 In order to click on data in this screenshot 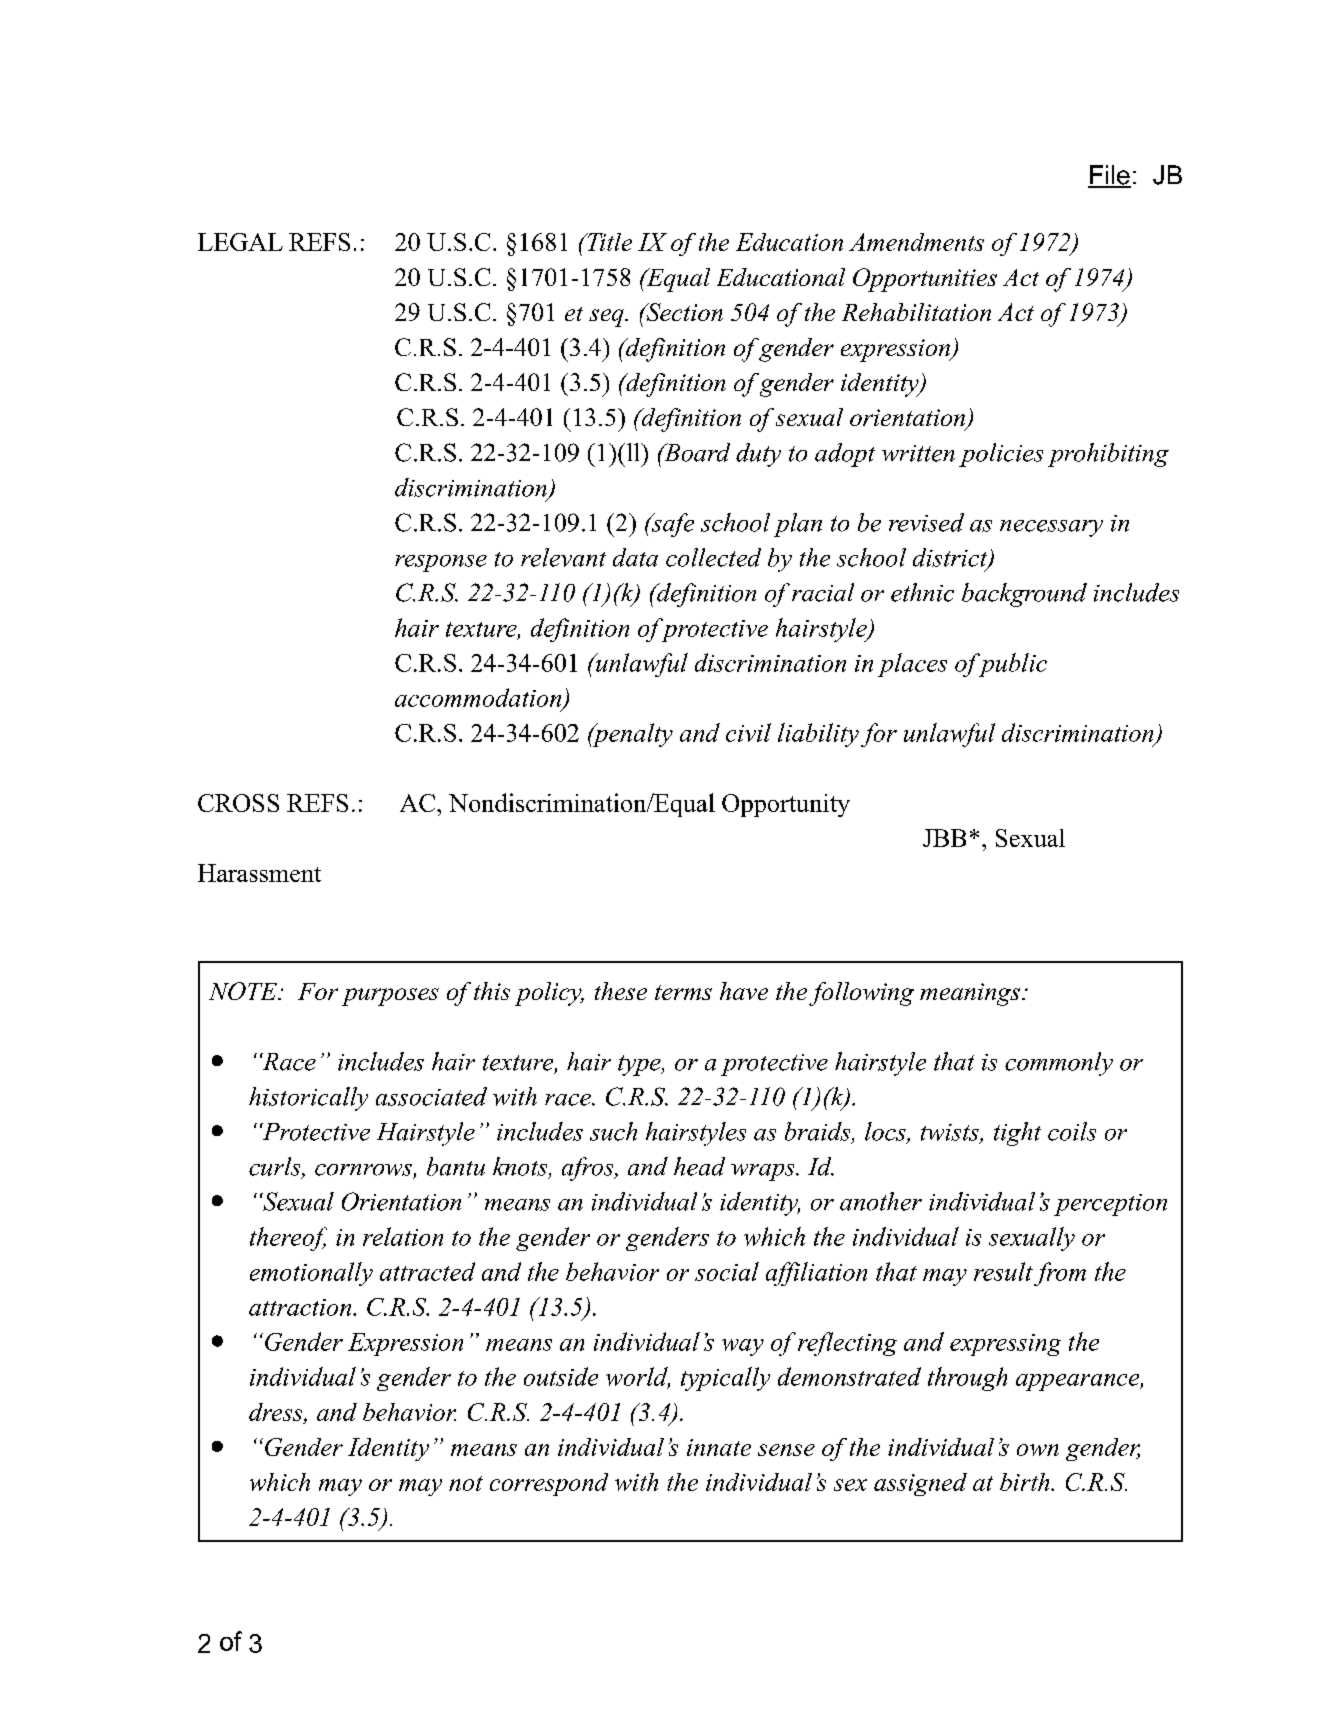, I will do `click(635, 557)`.
